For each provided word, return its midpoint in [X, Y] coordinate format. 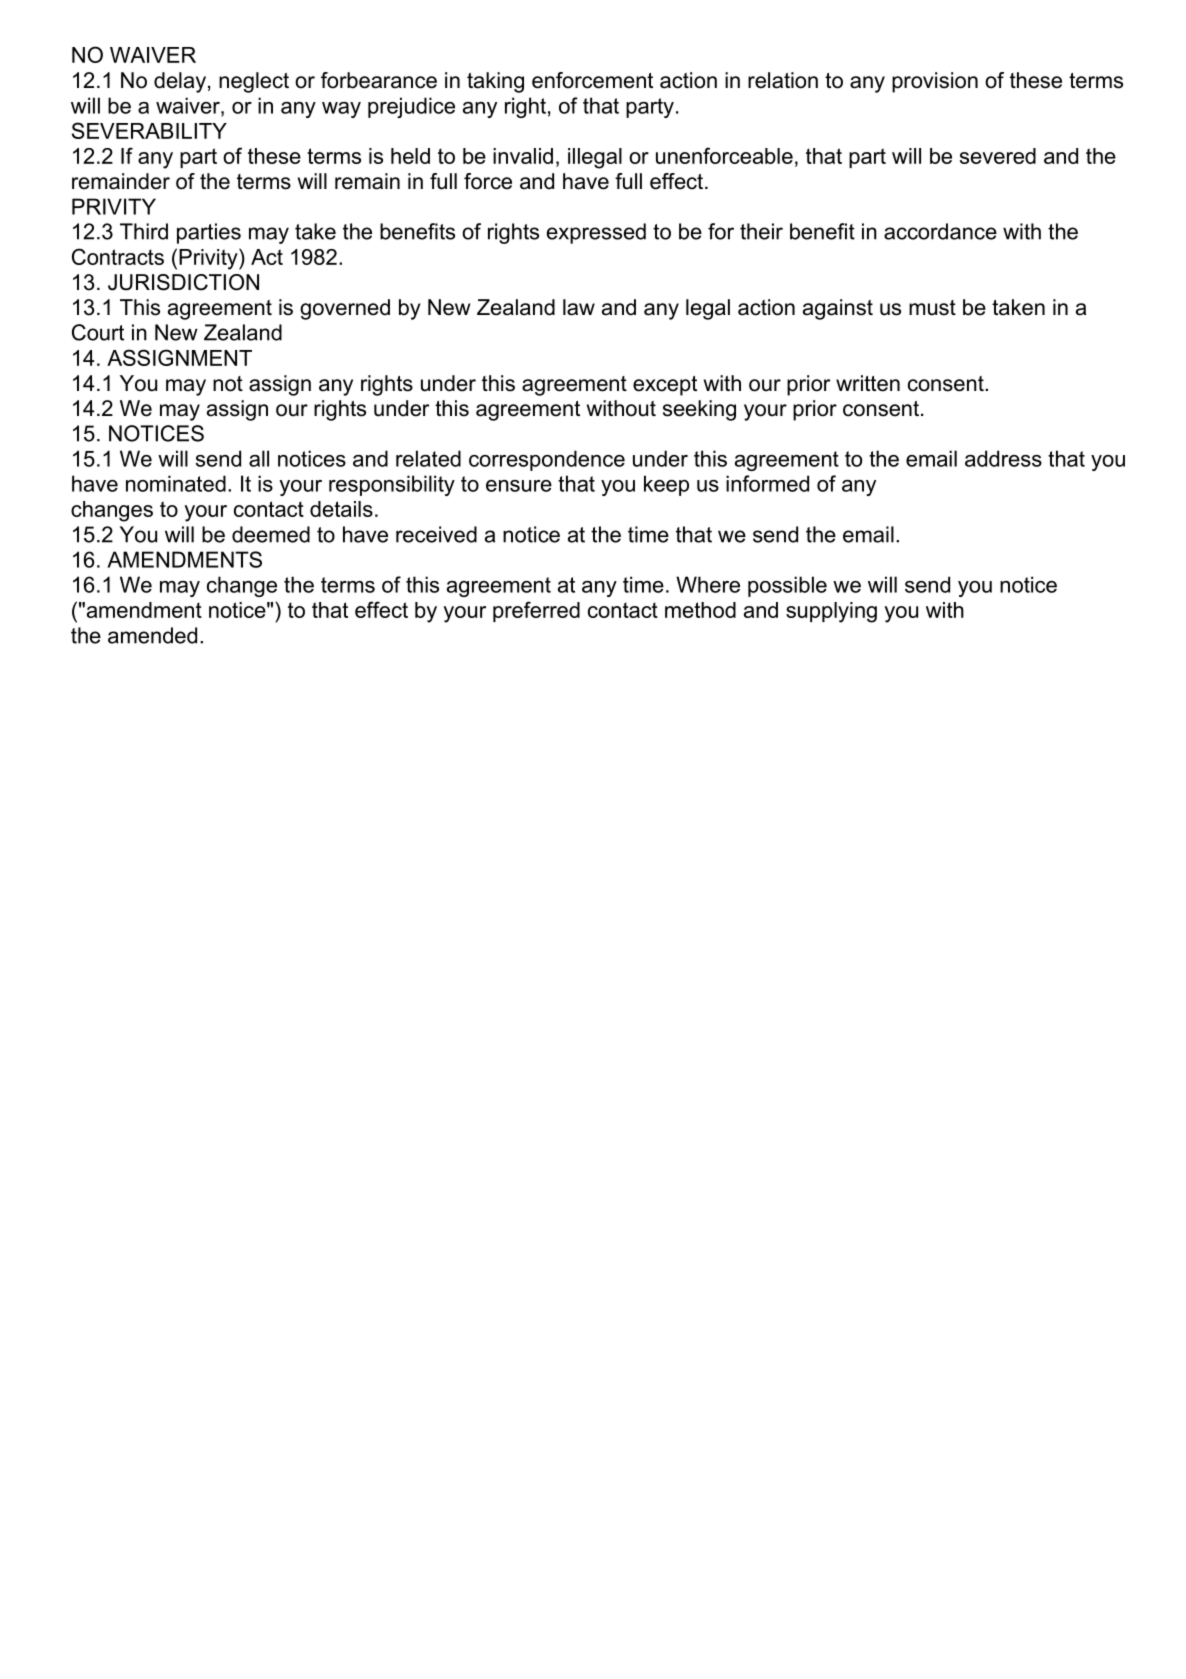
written [868, 383]
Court [98, 332]
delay [180, 82]
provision [935, 82]
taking [495, 82]
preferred [536, 611]
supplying [831, 612]
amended [152, 635]
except [665, 386]
